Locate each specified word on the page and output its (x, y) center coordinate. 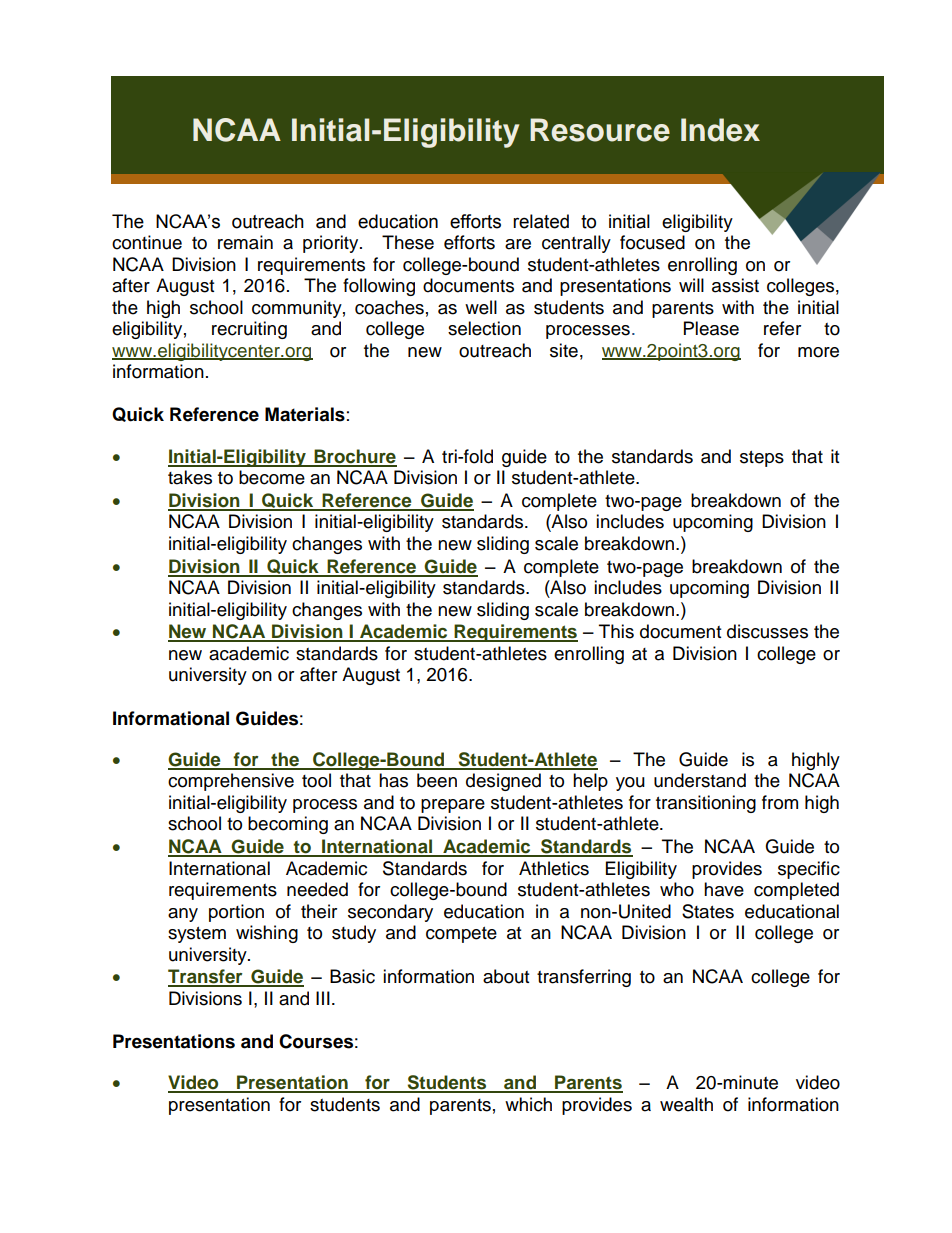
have (724, 889)
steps (762, 459)
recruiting (249, 330)
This (616, 631)
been (437, 780)
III (323, 998)
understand (700, 780)
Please (711, 328)
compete (461, 935)
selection (484, 328)
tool (316, 780)
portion (236, 913)
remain (245, 242)
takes (190, 477)
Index (720, 130)
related (541, 221)
